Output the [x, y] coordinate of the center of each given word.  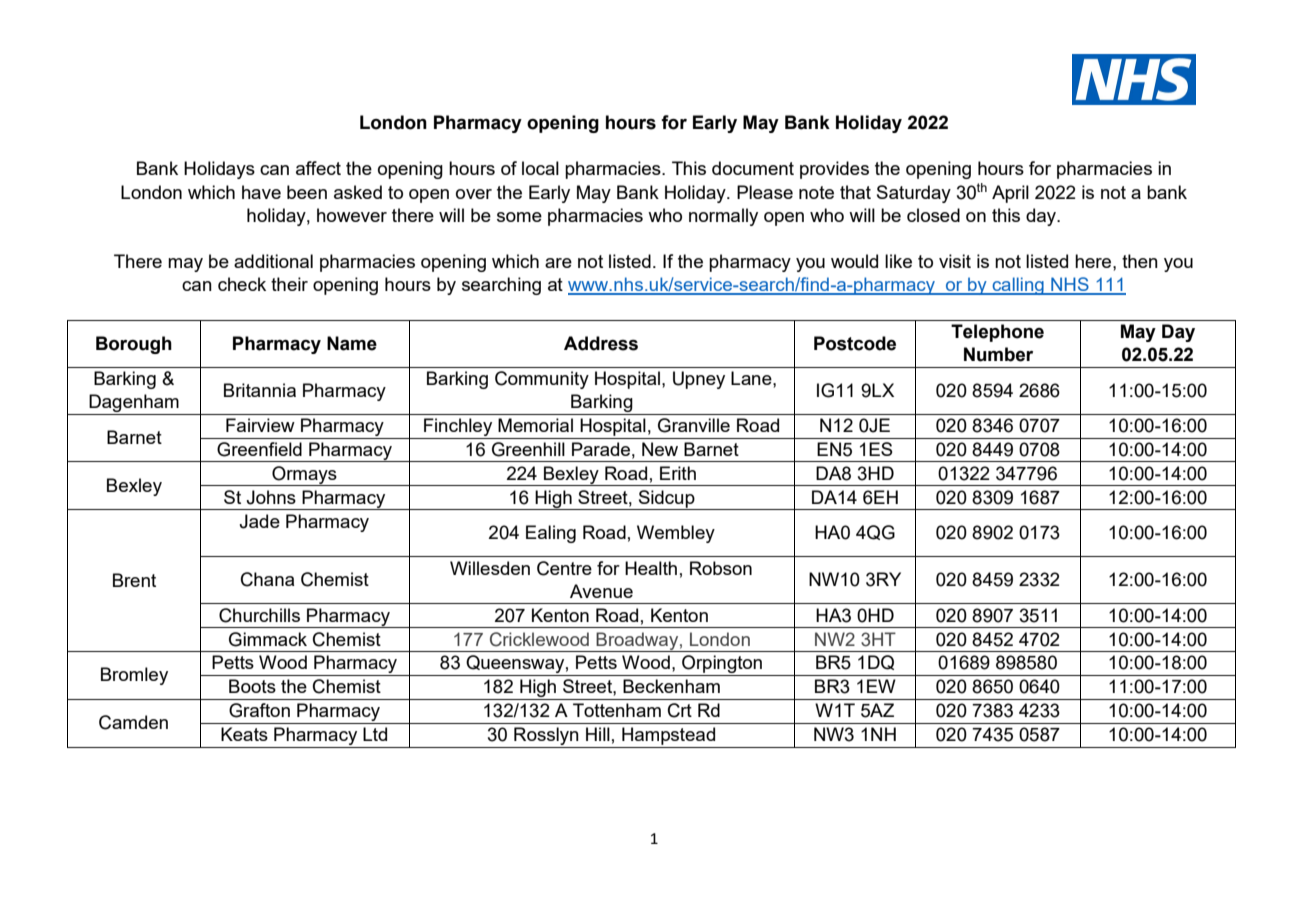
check [242, 284]
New [660, 449]
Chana [267, 579]
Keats [244, 734]
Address [601, 343]
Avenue [601, 591]
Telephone [997, 333]
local [540, 168]
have [261, 192]
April [1010, 194]
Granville [694, 425]
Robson [721, 568]
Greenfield [259, 449]
